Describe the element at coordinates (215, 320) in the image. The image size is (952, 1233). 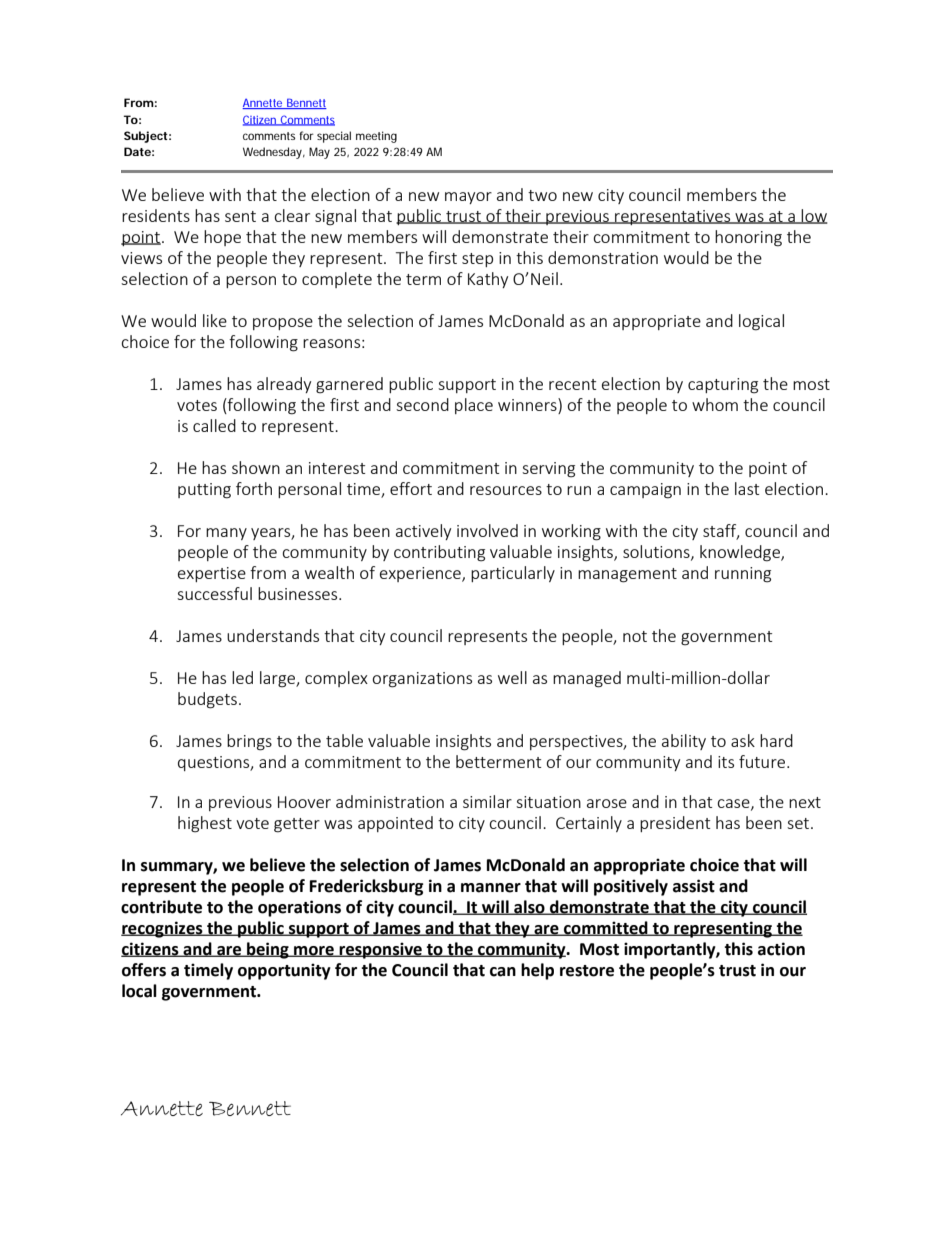
I see `like` at that location.
